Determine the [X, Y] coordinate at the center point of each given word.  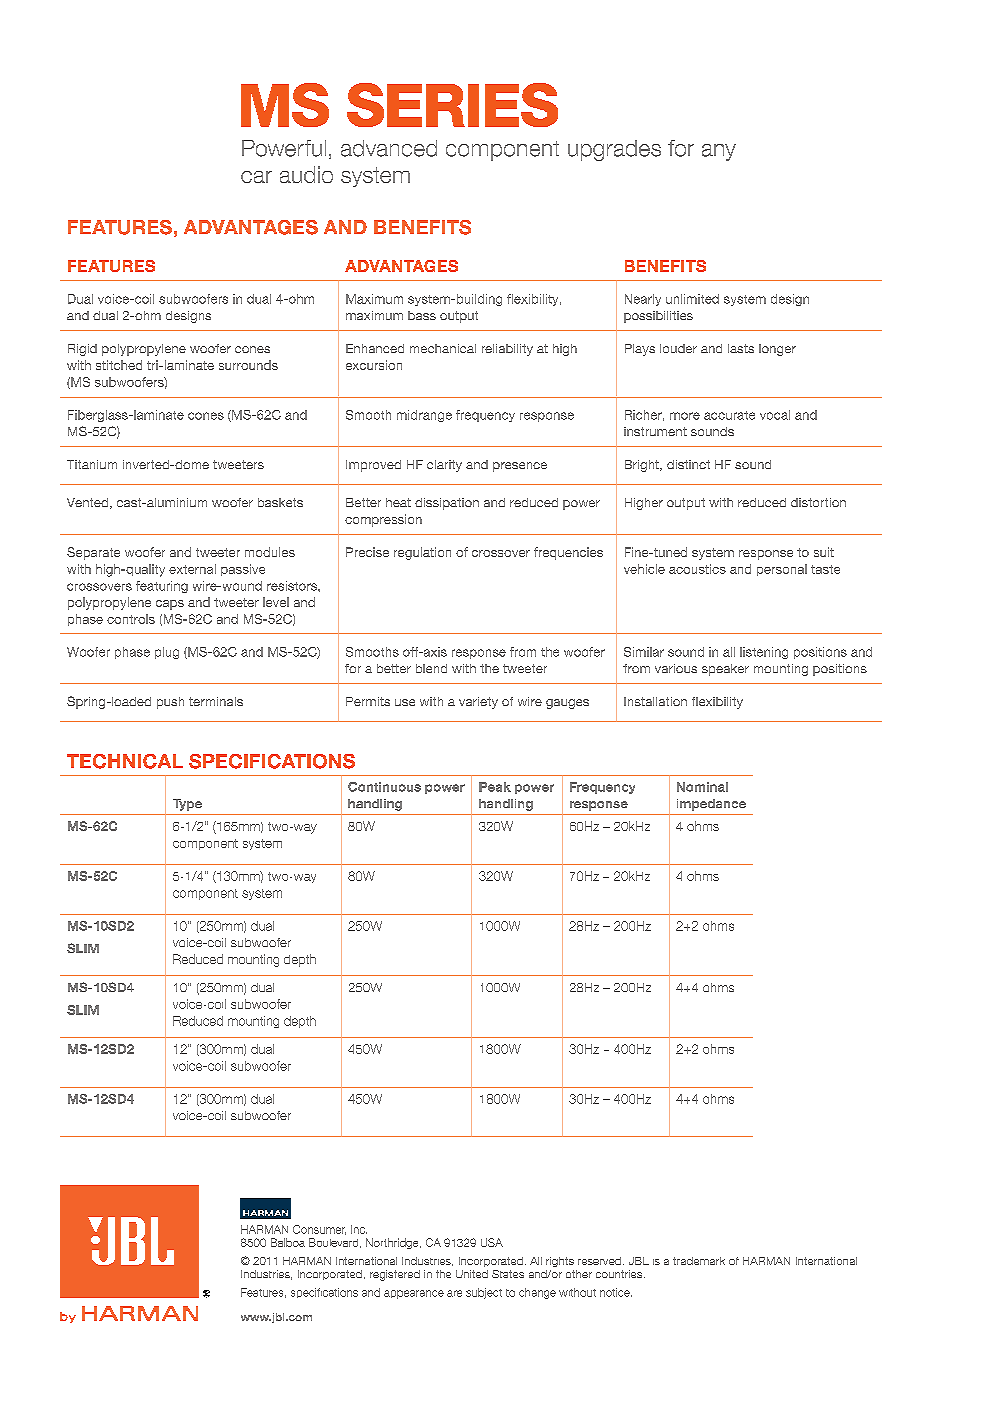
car [256, 177]
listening [764, 653]
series [452, 105]
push [170, 703]
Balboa [288, 1242]
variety [478, 703]
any [719, 152]
